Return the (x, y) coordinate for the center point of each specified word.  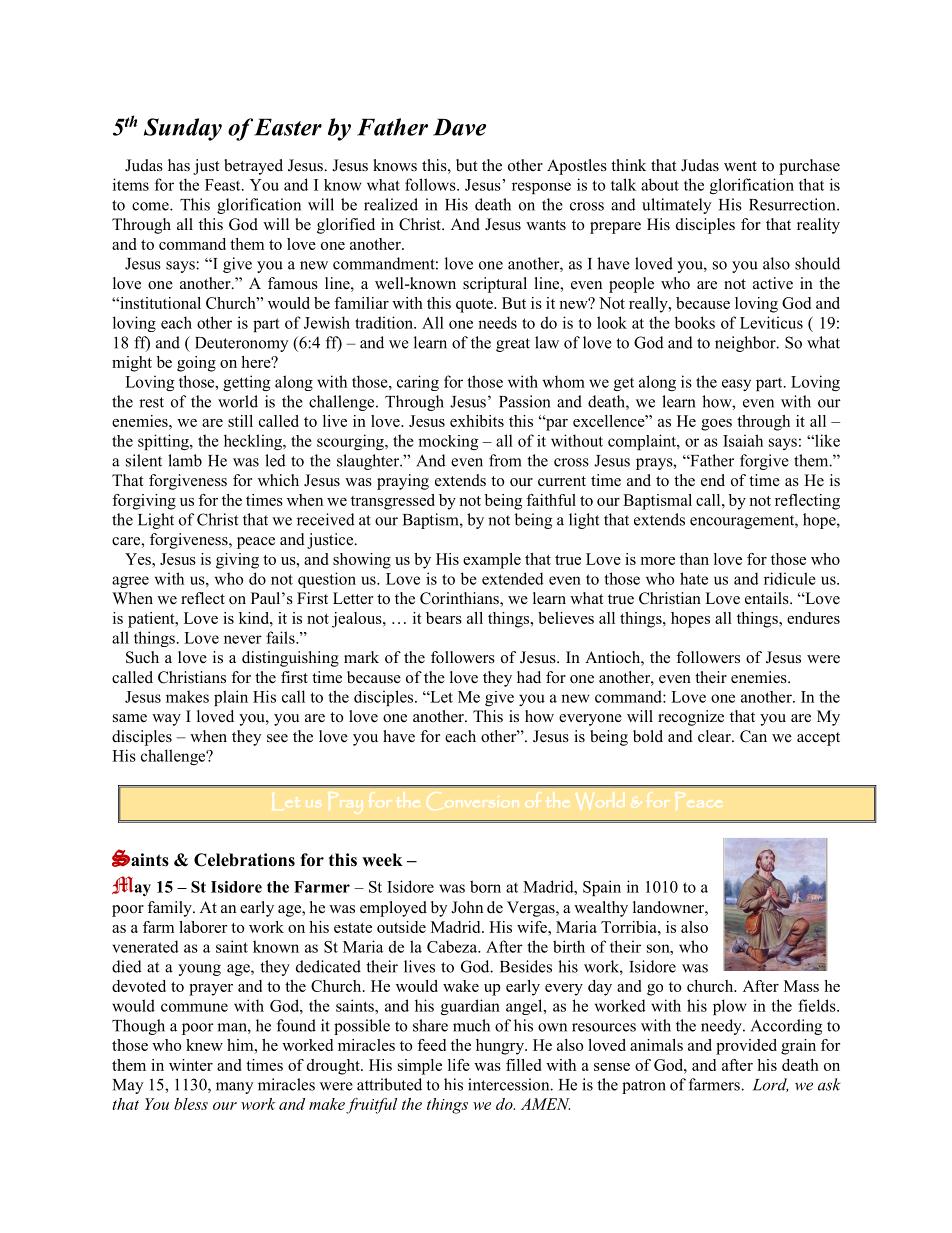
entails (768, 598)
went (740, 166)
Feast (224, 185)
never (243, 639)
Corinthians (460, 599)
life (459, 1065)
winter (191, 1065)
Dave (459, 127)
